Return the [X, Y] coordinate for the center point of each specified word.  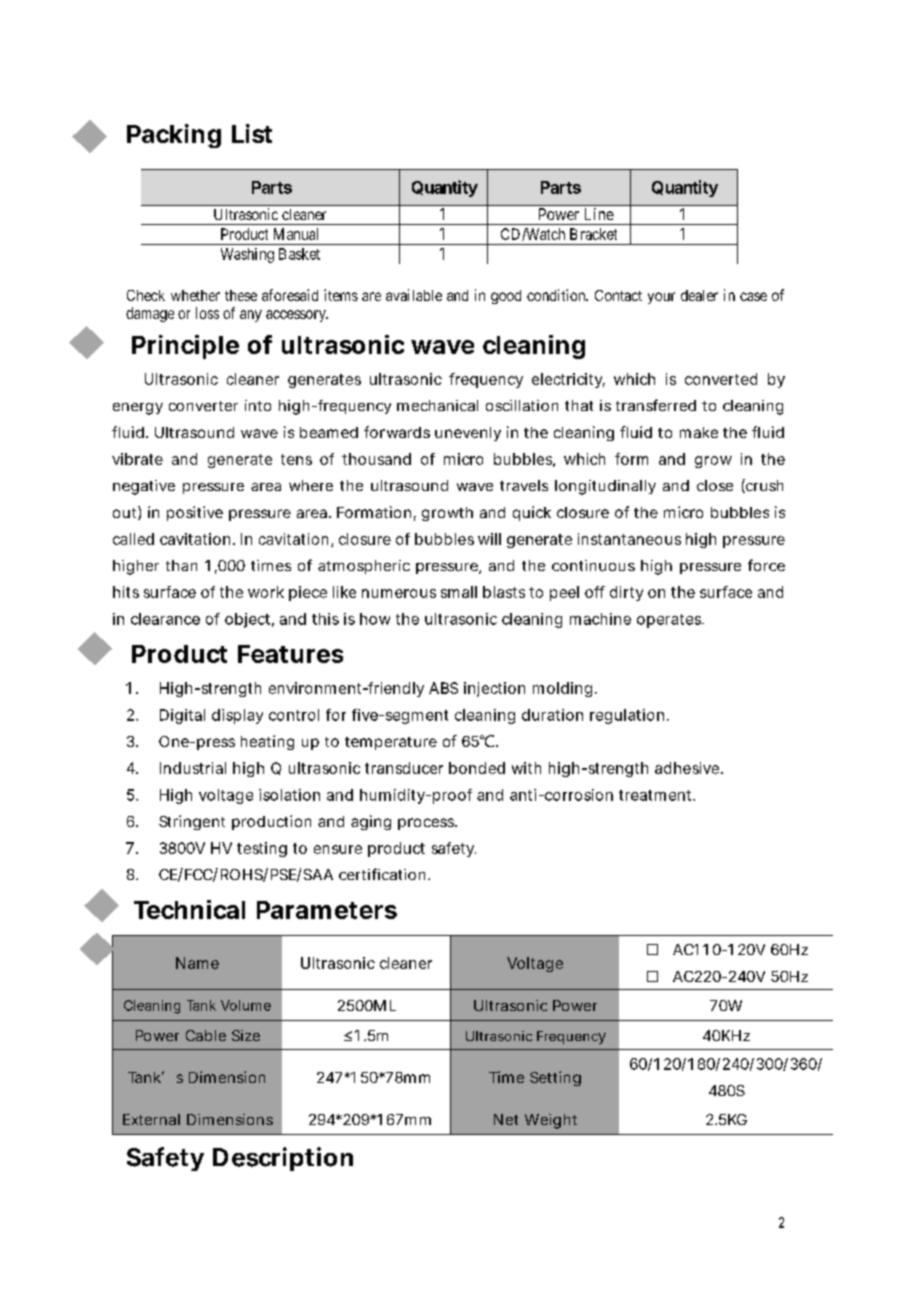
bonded [477, 768]
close [715, 485]
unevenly [468, 434]
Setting [555, 1078]
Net [506, 1119]
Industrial [193, 768]
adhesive [687, 768]
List [252, 133]
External [151, 1119]
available [414, 295]
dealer [699, 295]
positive [195, 513]
